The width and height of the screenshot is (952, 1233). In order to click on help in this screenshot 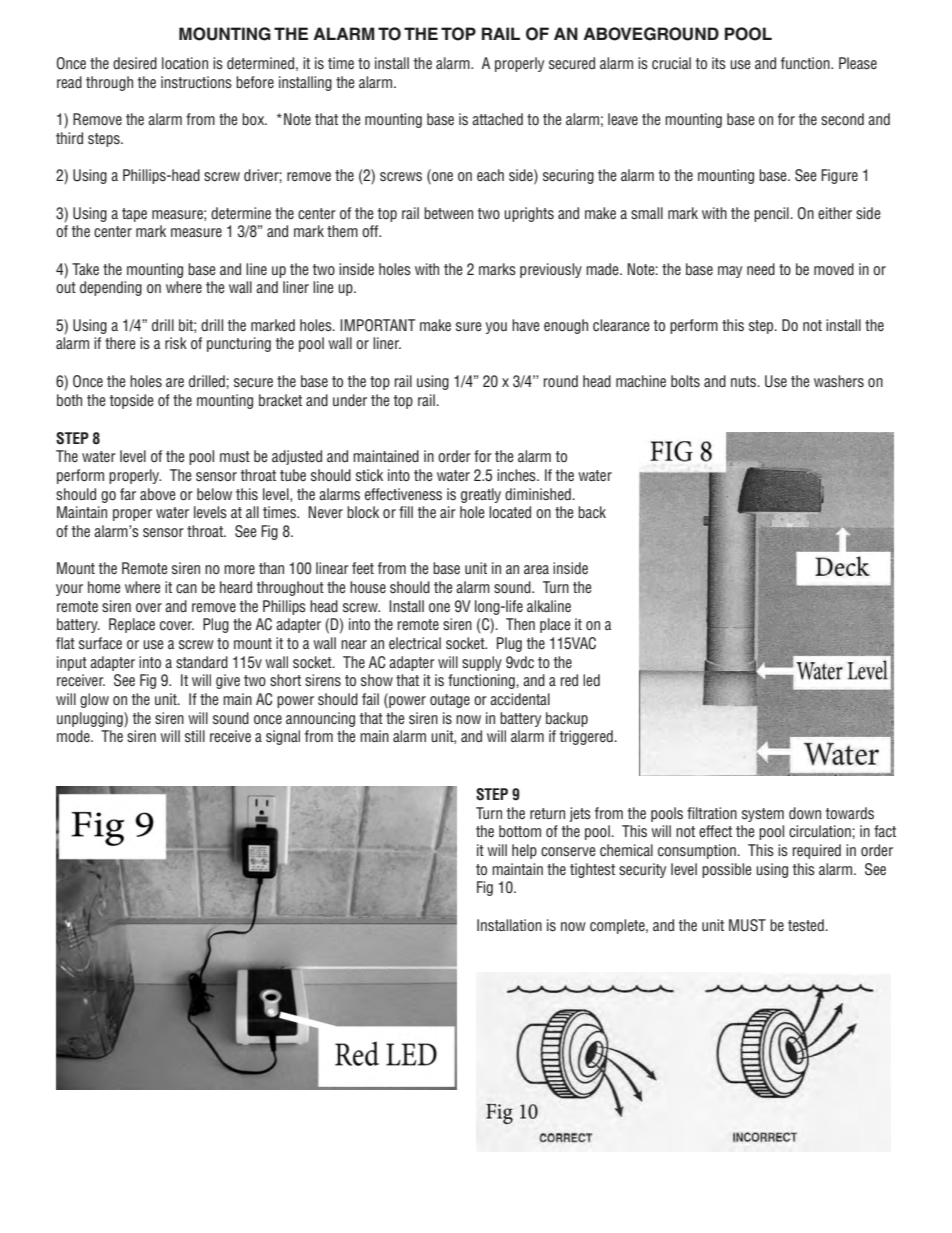, I will do `click(524, 851)`.
